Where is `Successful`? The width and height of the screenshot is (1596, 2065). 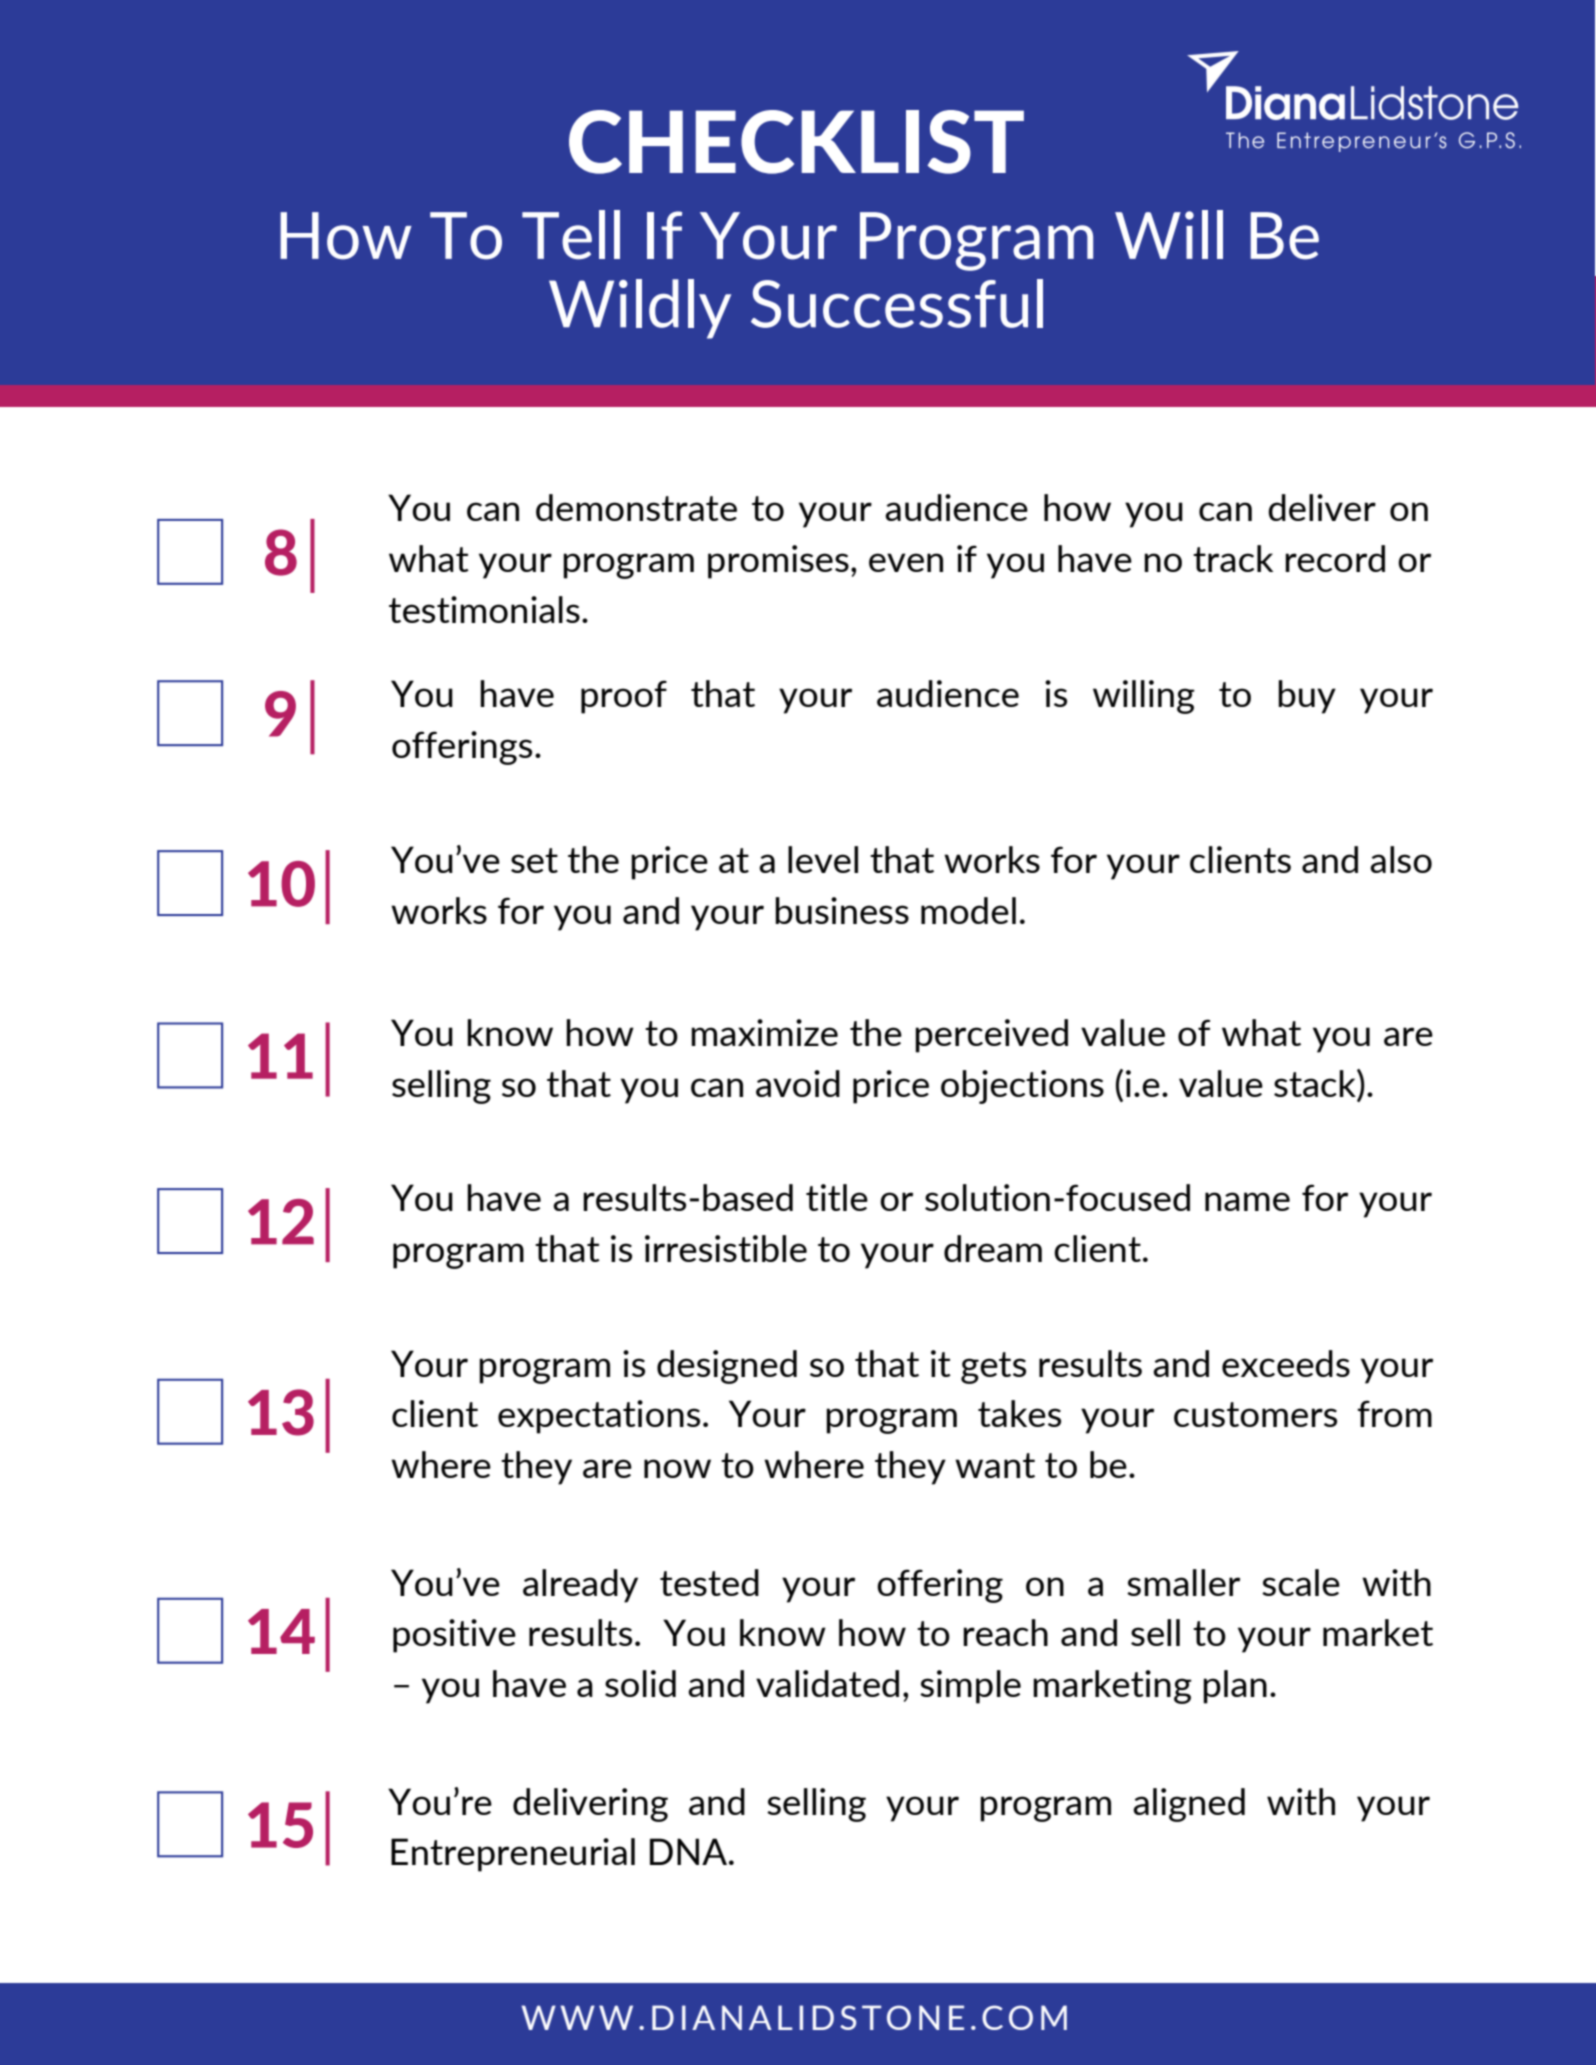
Successful is located at coordinates (897, 303).
